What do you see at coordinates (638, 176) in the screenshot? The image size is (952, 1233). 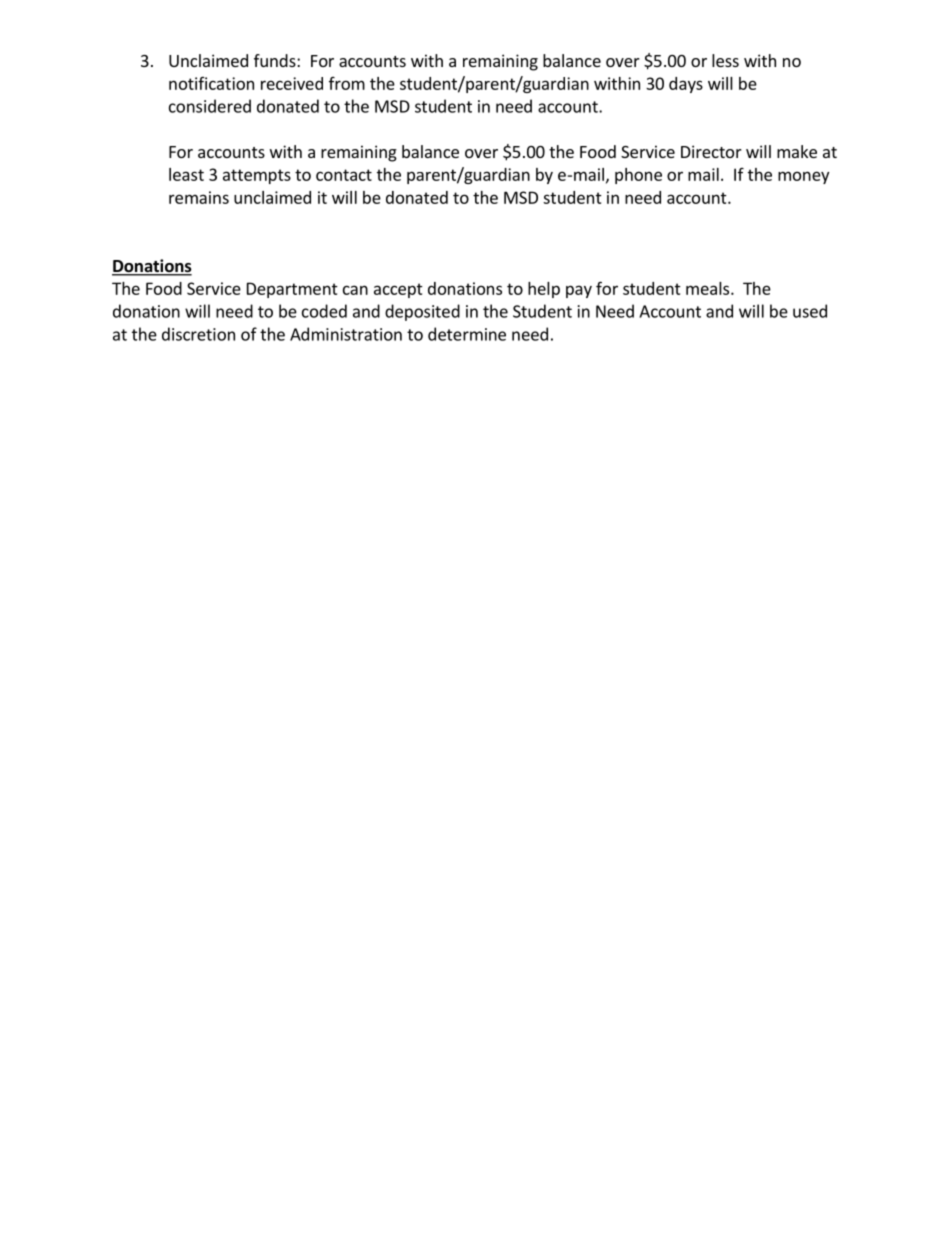 I see `phone` at bounding box center [638, 176].
